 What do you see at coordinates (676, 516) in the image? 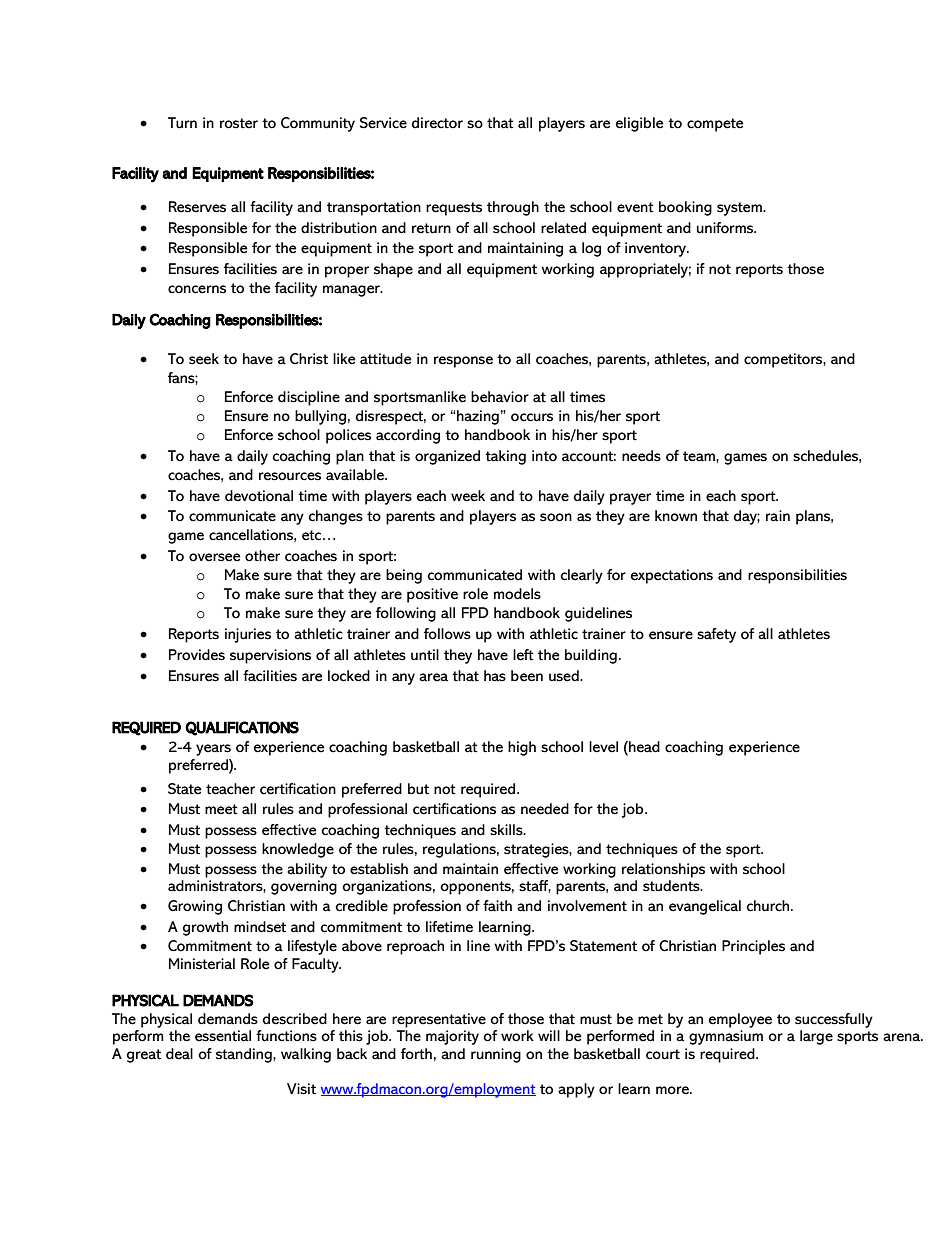
I see `known` at bounding box center [676, 516].
